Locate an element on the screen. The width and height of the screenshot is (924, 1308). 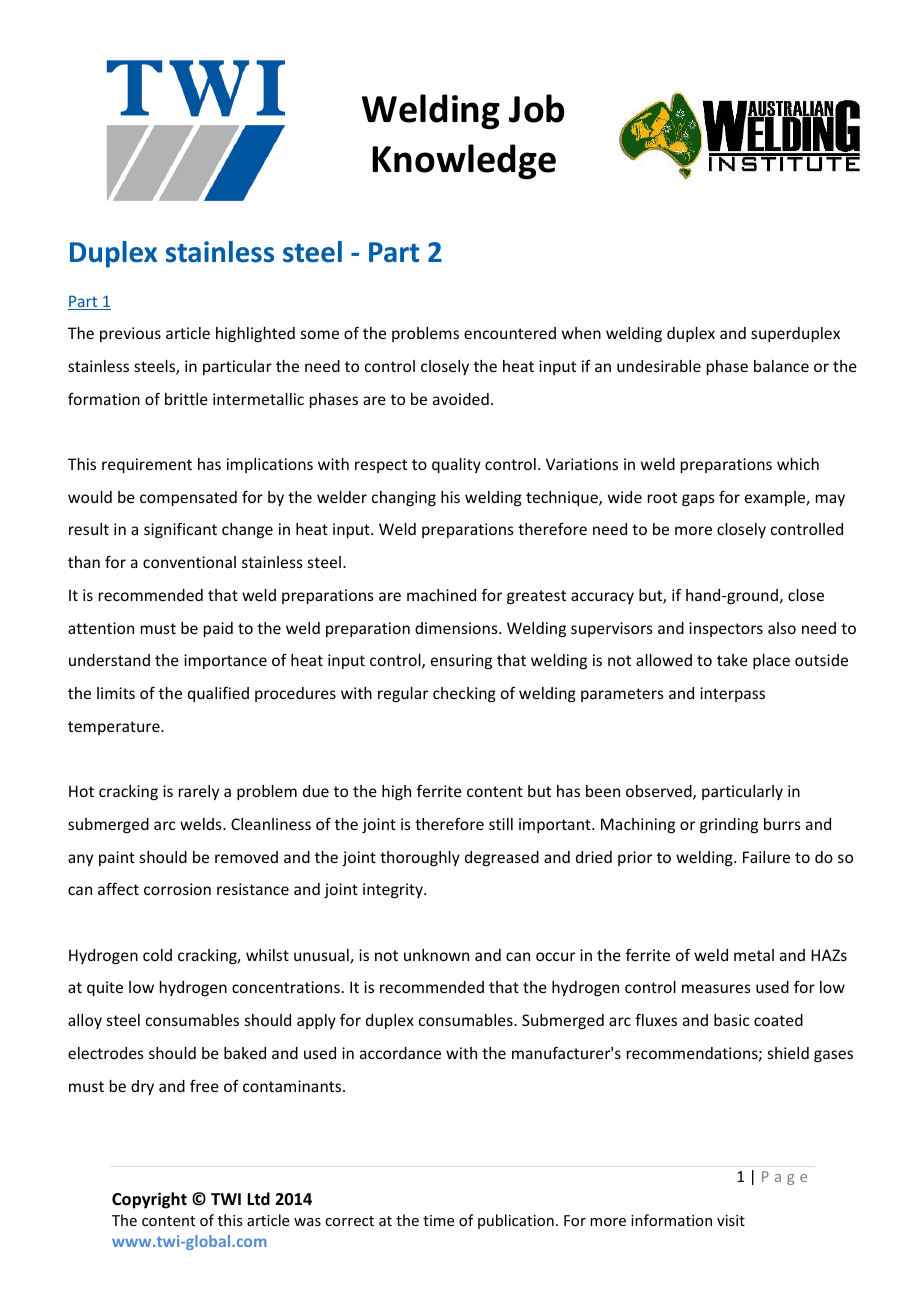
avoided is located at coordinates (461, 399).
